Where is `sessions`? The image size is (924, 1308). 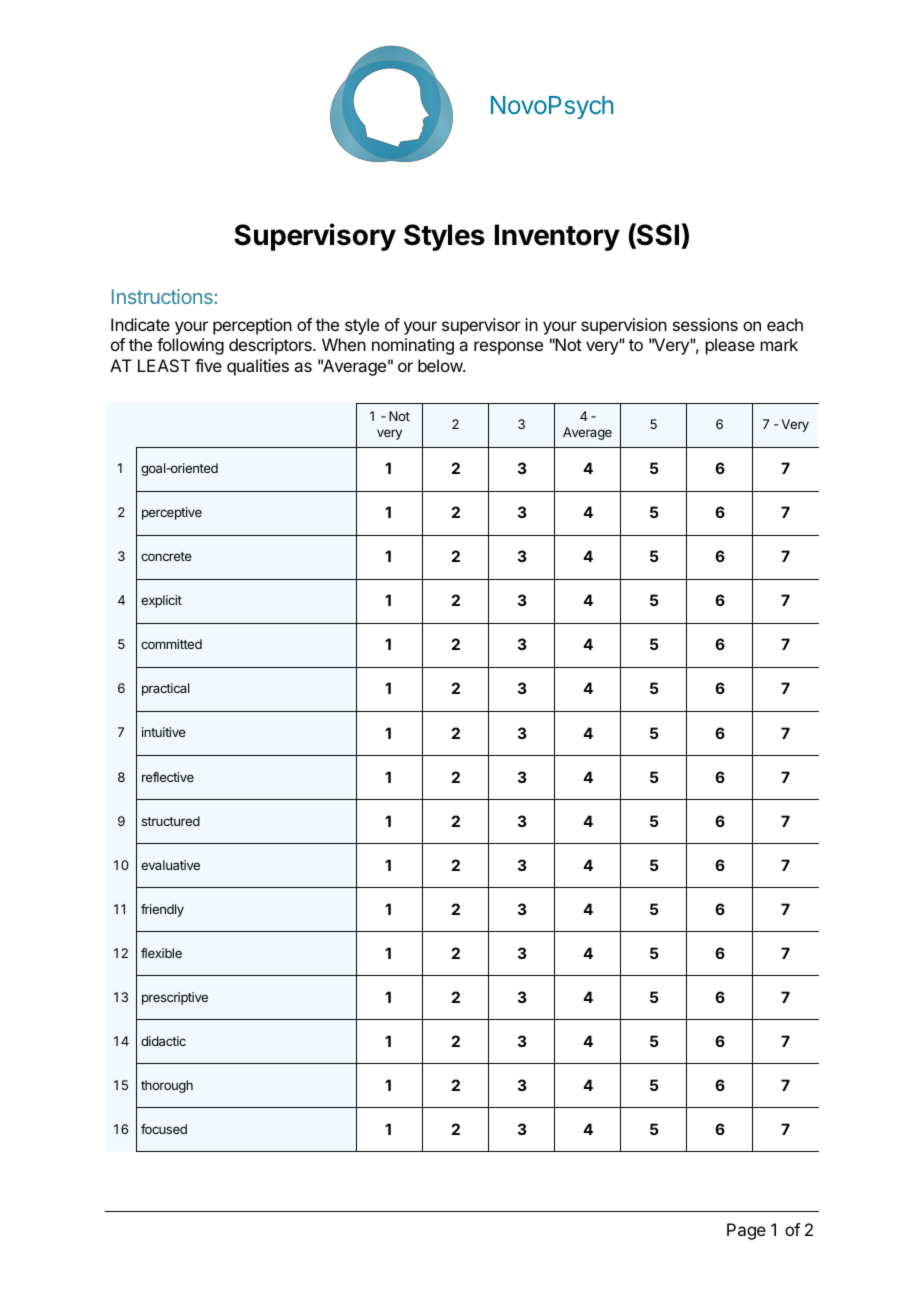 sessions is located at coordinates (705, 324).
